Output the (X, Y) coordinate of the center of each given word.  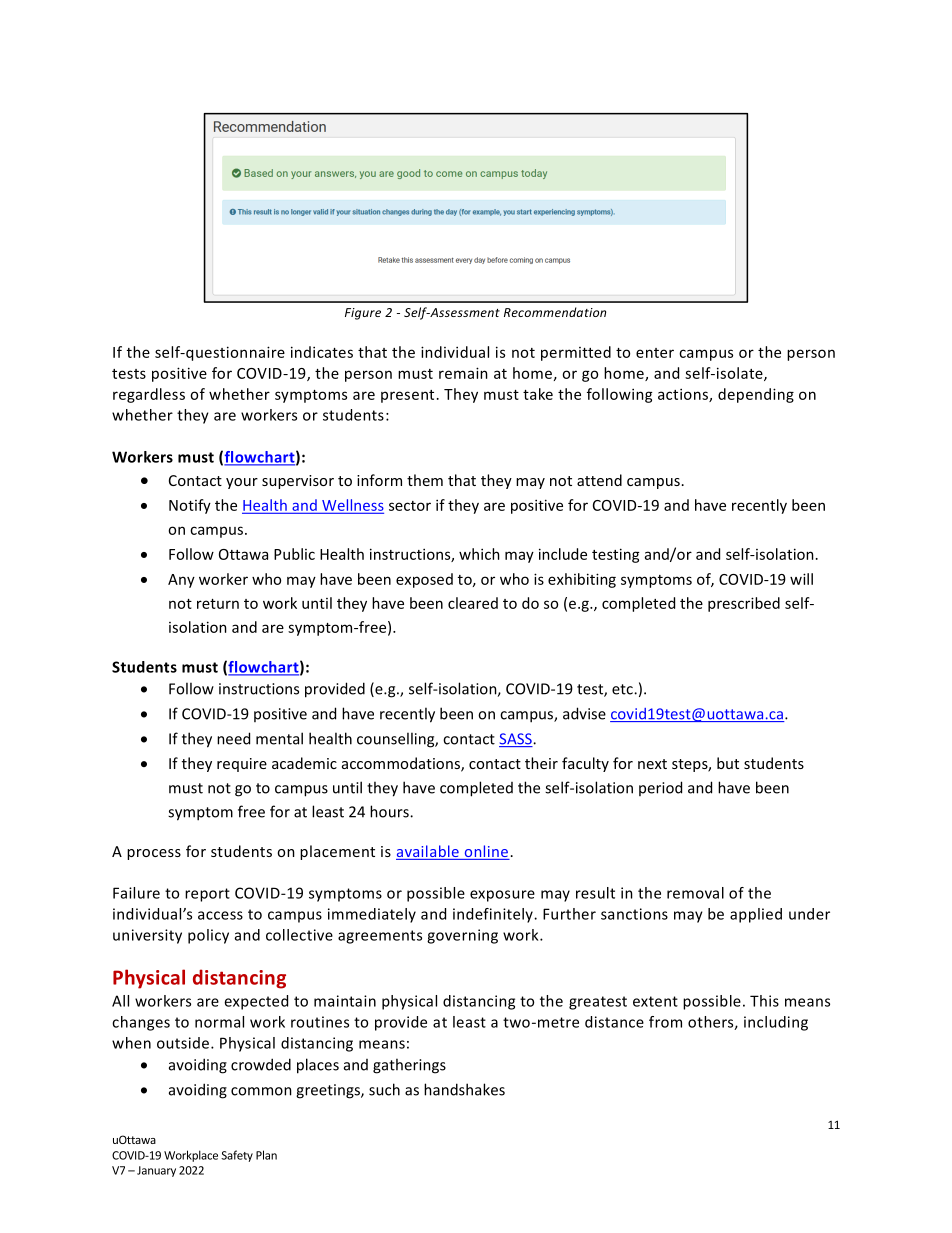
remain (463, 373)
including (776, 1023)
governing (462, 936)
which (479, 554)
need (233, 738)
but (728, 763)
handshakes (464, 1089)
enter (655, 353)
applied (756, 915)
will (801, 579)
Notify (190, 506)
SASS (516, 740)
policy (208, 936)
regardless (149, 395)
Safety (237, 1156)
